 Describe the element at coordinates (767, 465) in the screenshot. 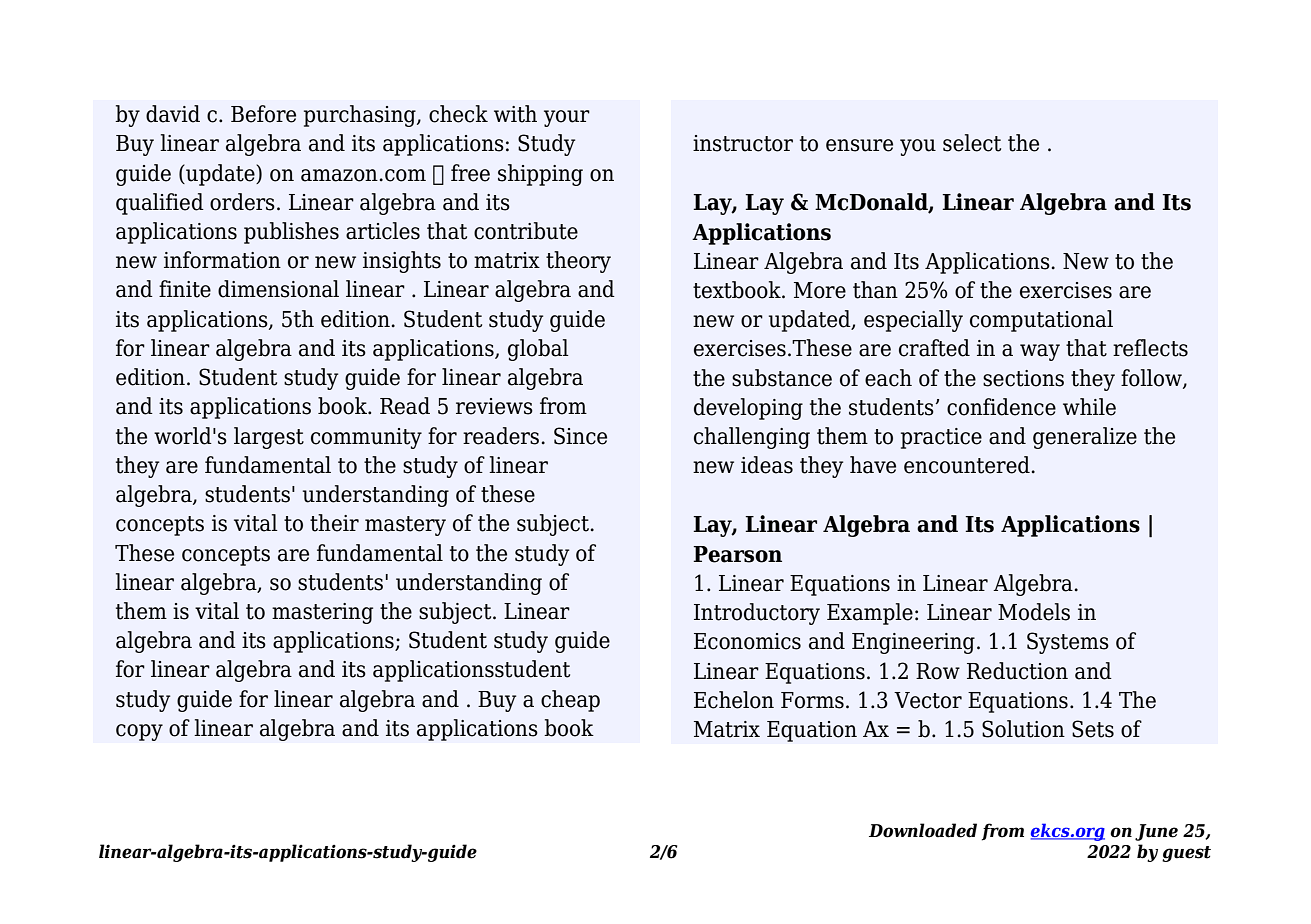

I see `ideas` at that location.
